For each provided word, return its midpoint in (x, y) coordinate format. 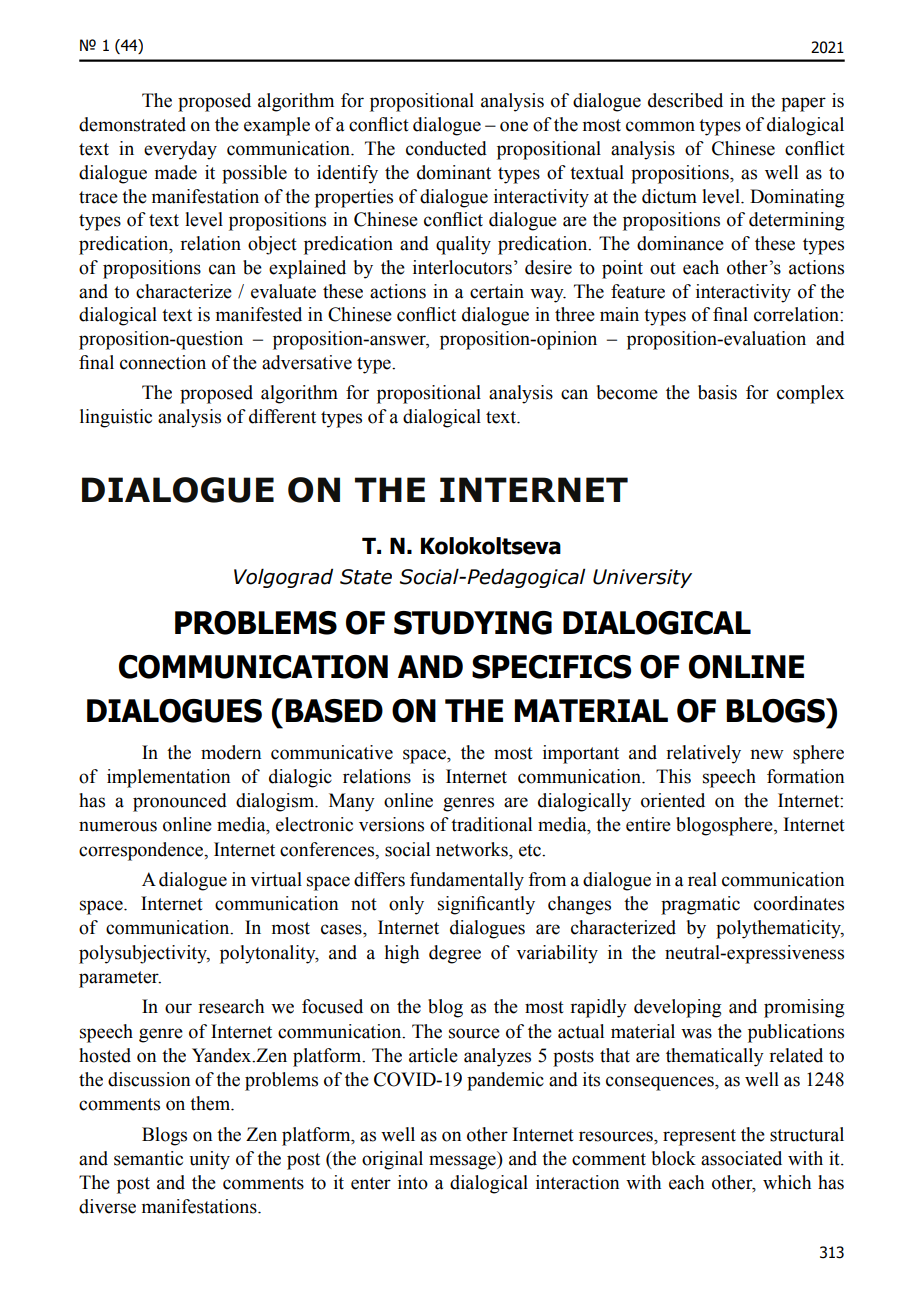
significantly (486, 905)
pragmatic (700, 905)
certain (497, 291)
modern (231, 752)
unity (209, 1160)
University (642, 578)
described (685, 100)
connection (163, 362)
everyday (180, 150)
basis (717, 392)
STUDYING (473, 623)
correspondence (142, 851)
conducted (446, 148)
